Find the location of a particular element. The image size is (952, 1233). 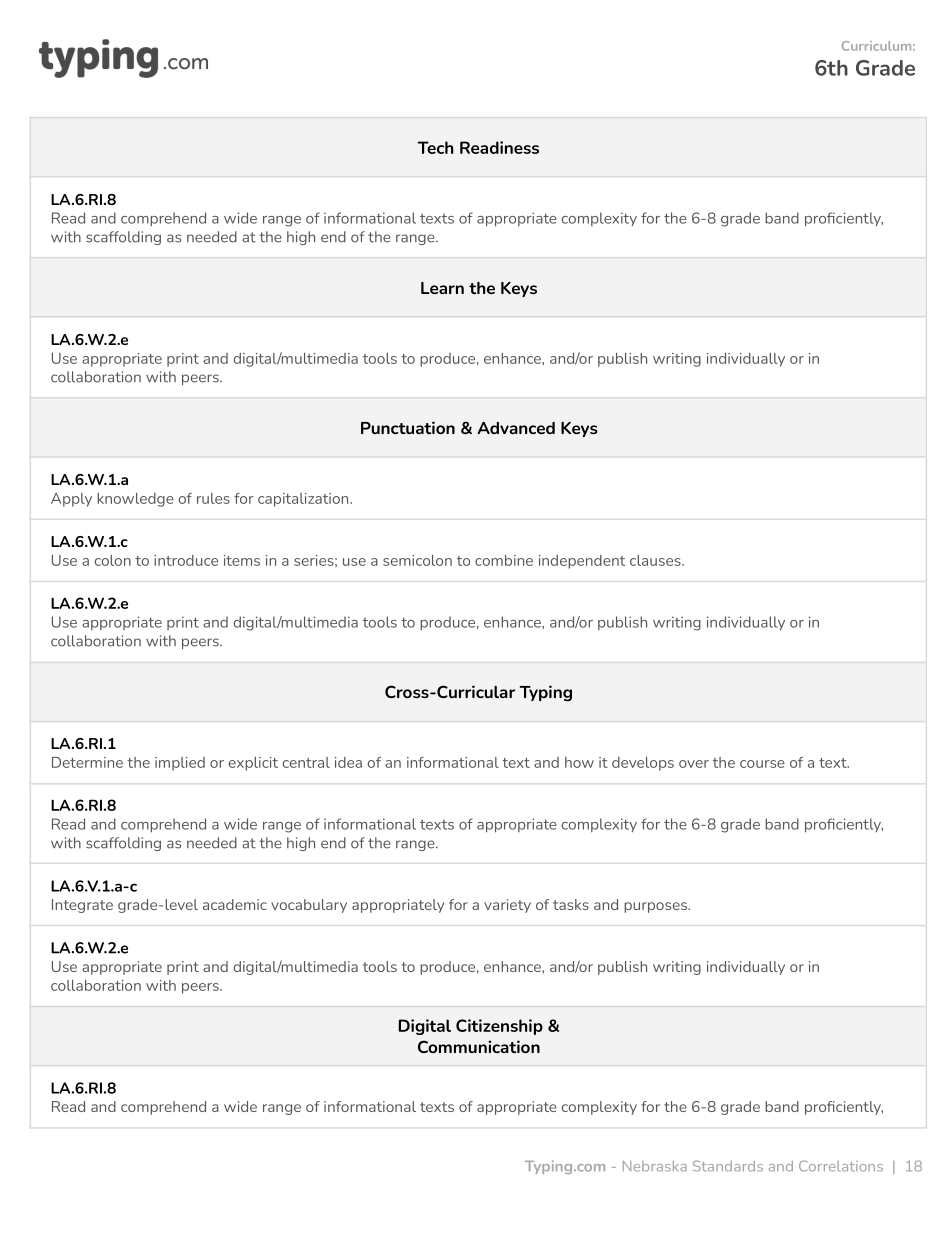

implied is located at coordinates (180, 764).
